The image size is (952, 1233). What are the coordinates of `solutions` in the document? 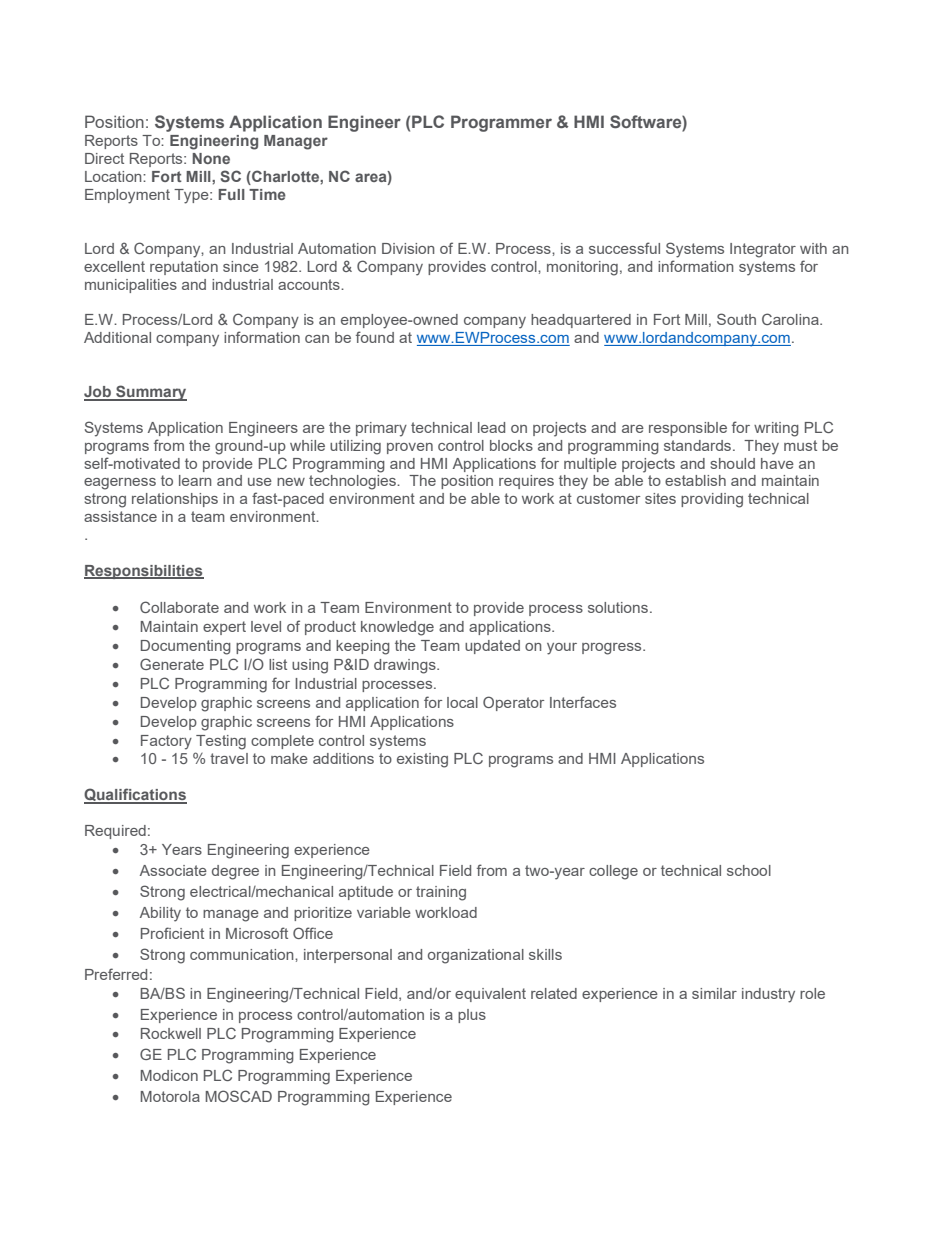 It's located at (618, 607).
